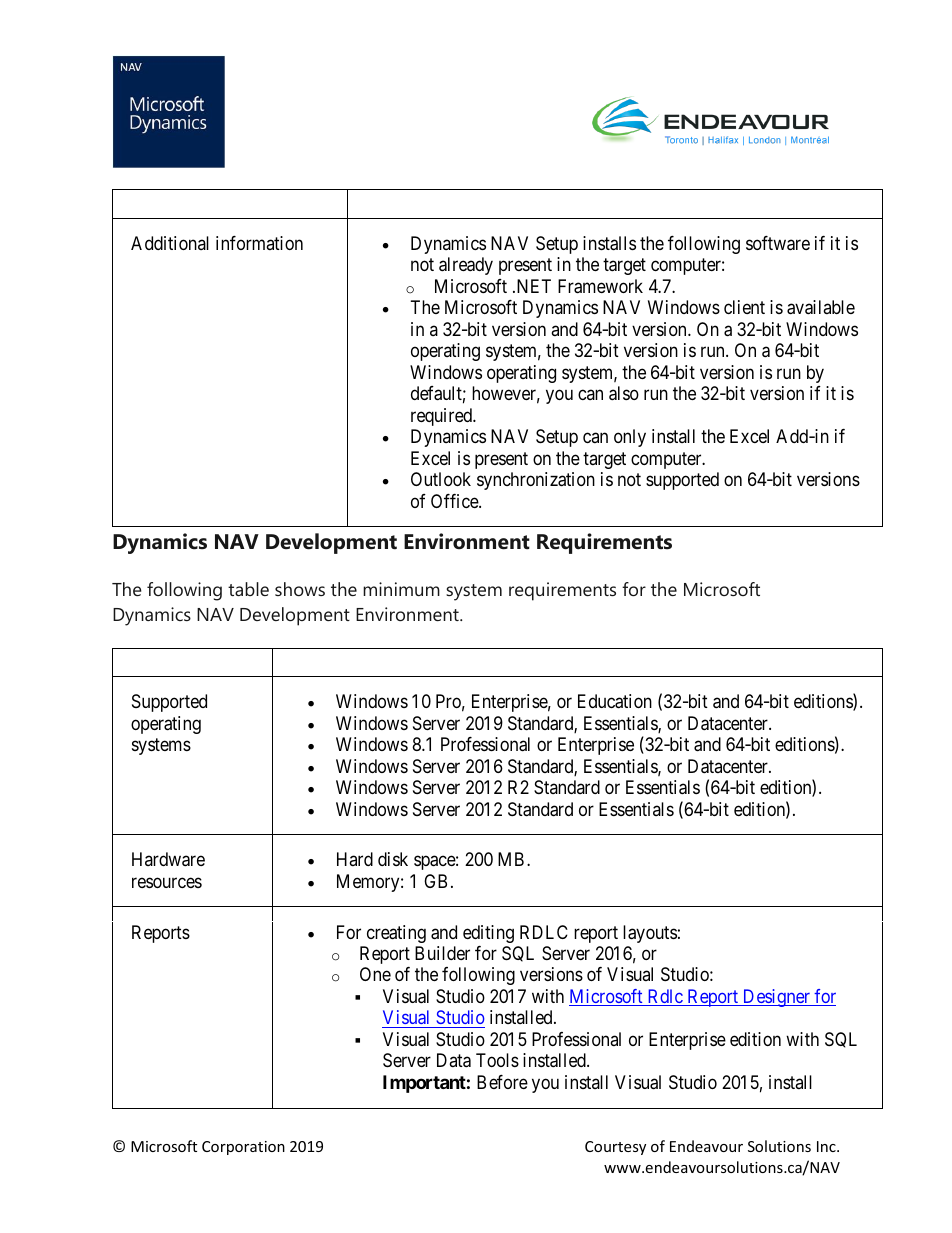 Image resolution: width=952 pixels, height=1233 pixels. I want to click on Corporation, so click(243, 1148).
